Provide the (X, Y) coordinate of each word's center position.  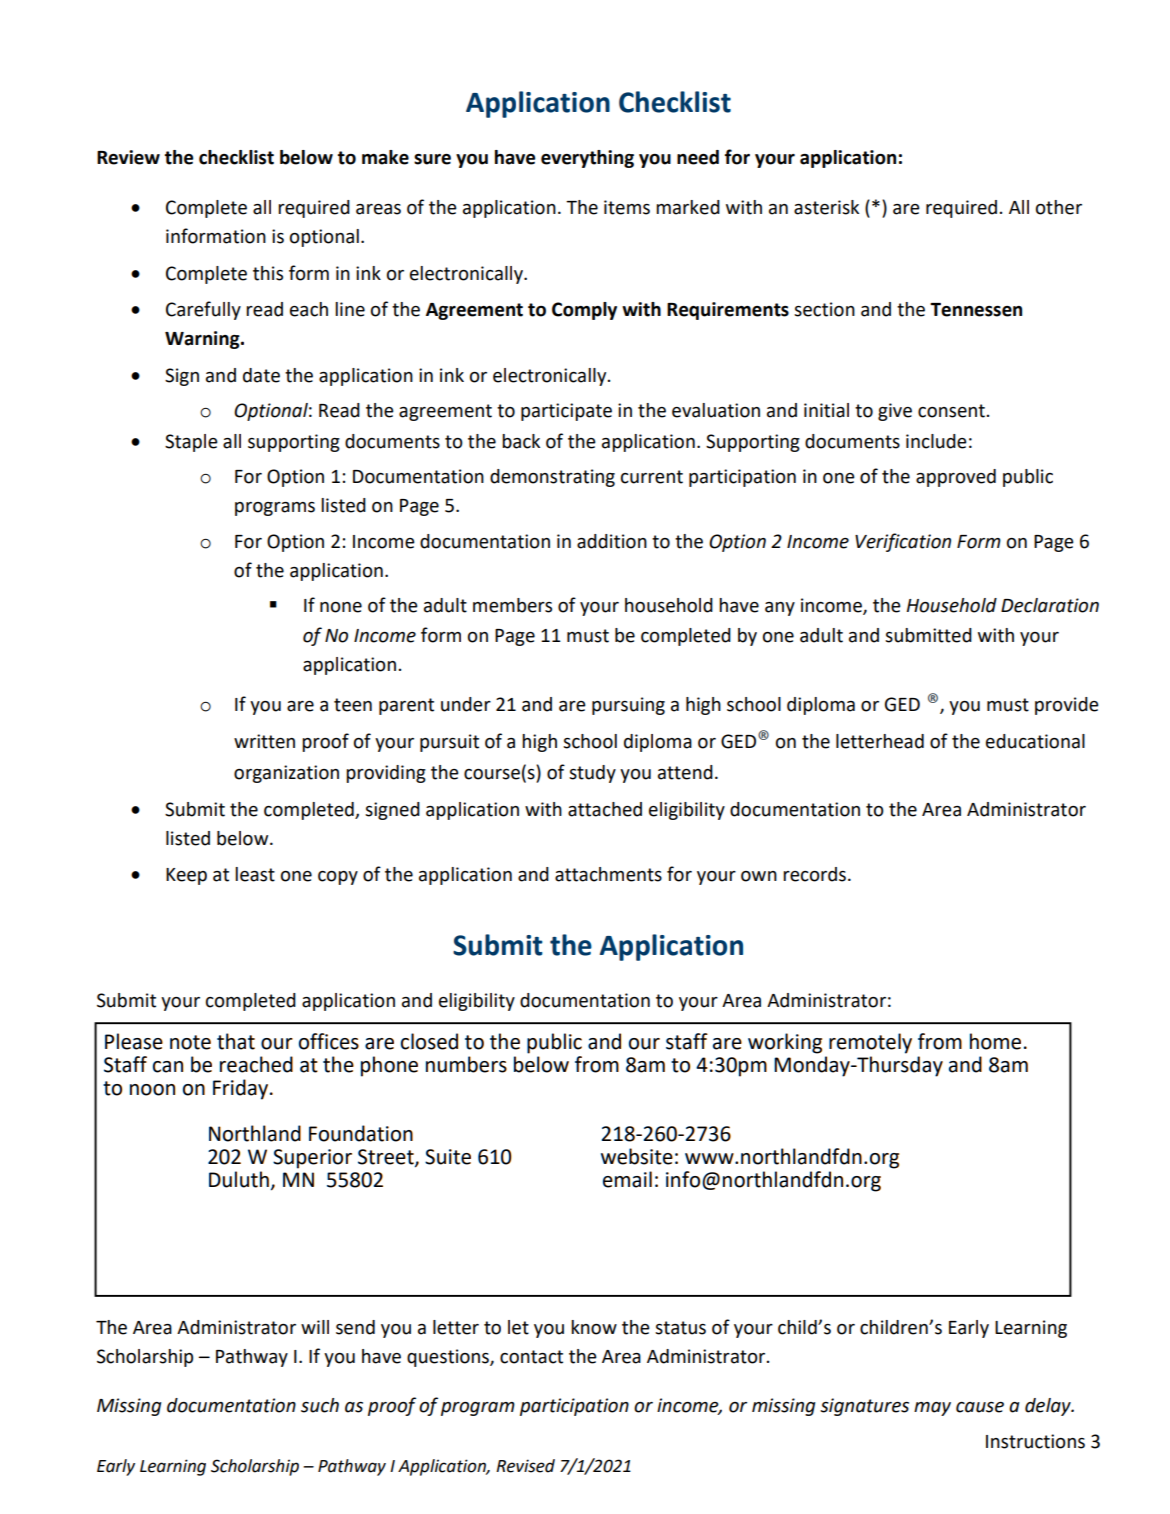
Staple (191, 443)
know (594, 1327)
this (268, 273)
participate (566, 412)
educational (1035, 741)
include (936, 441)
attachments (608, 874)
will (315, 1327)
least (255, 874)
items (627, 207)
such (320, 1405)
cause (980, 1407)
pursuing (628, 706)
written (264, 741)
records (814, 874)
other (1059, 207)
